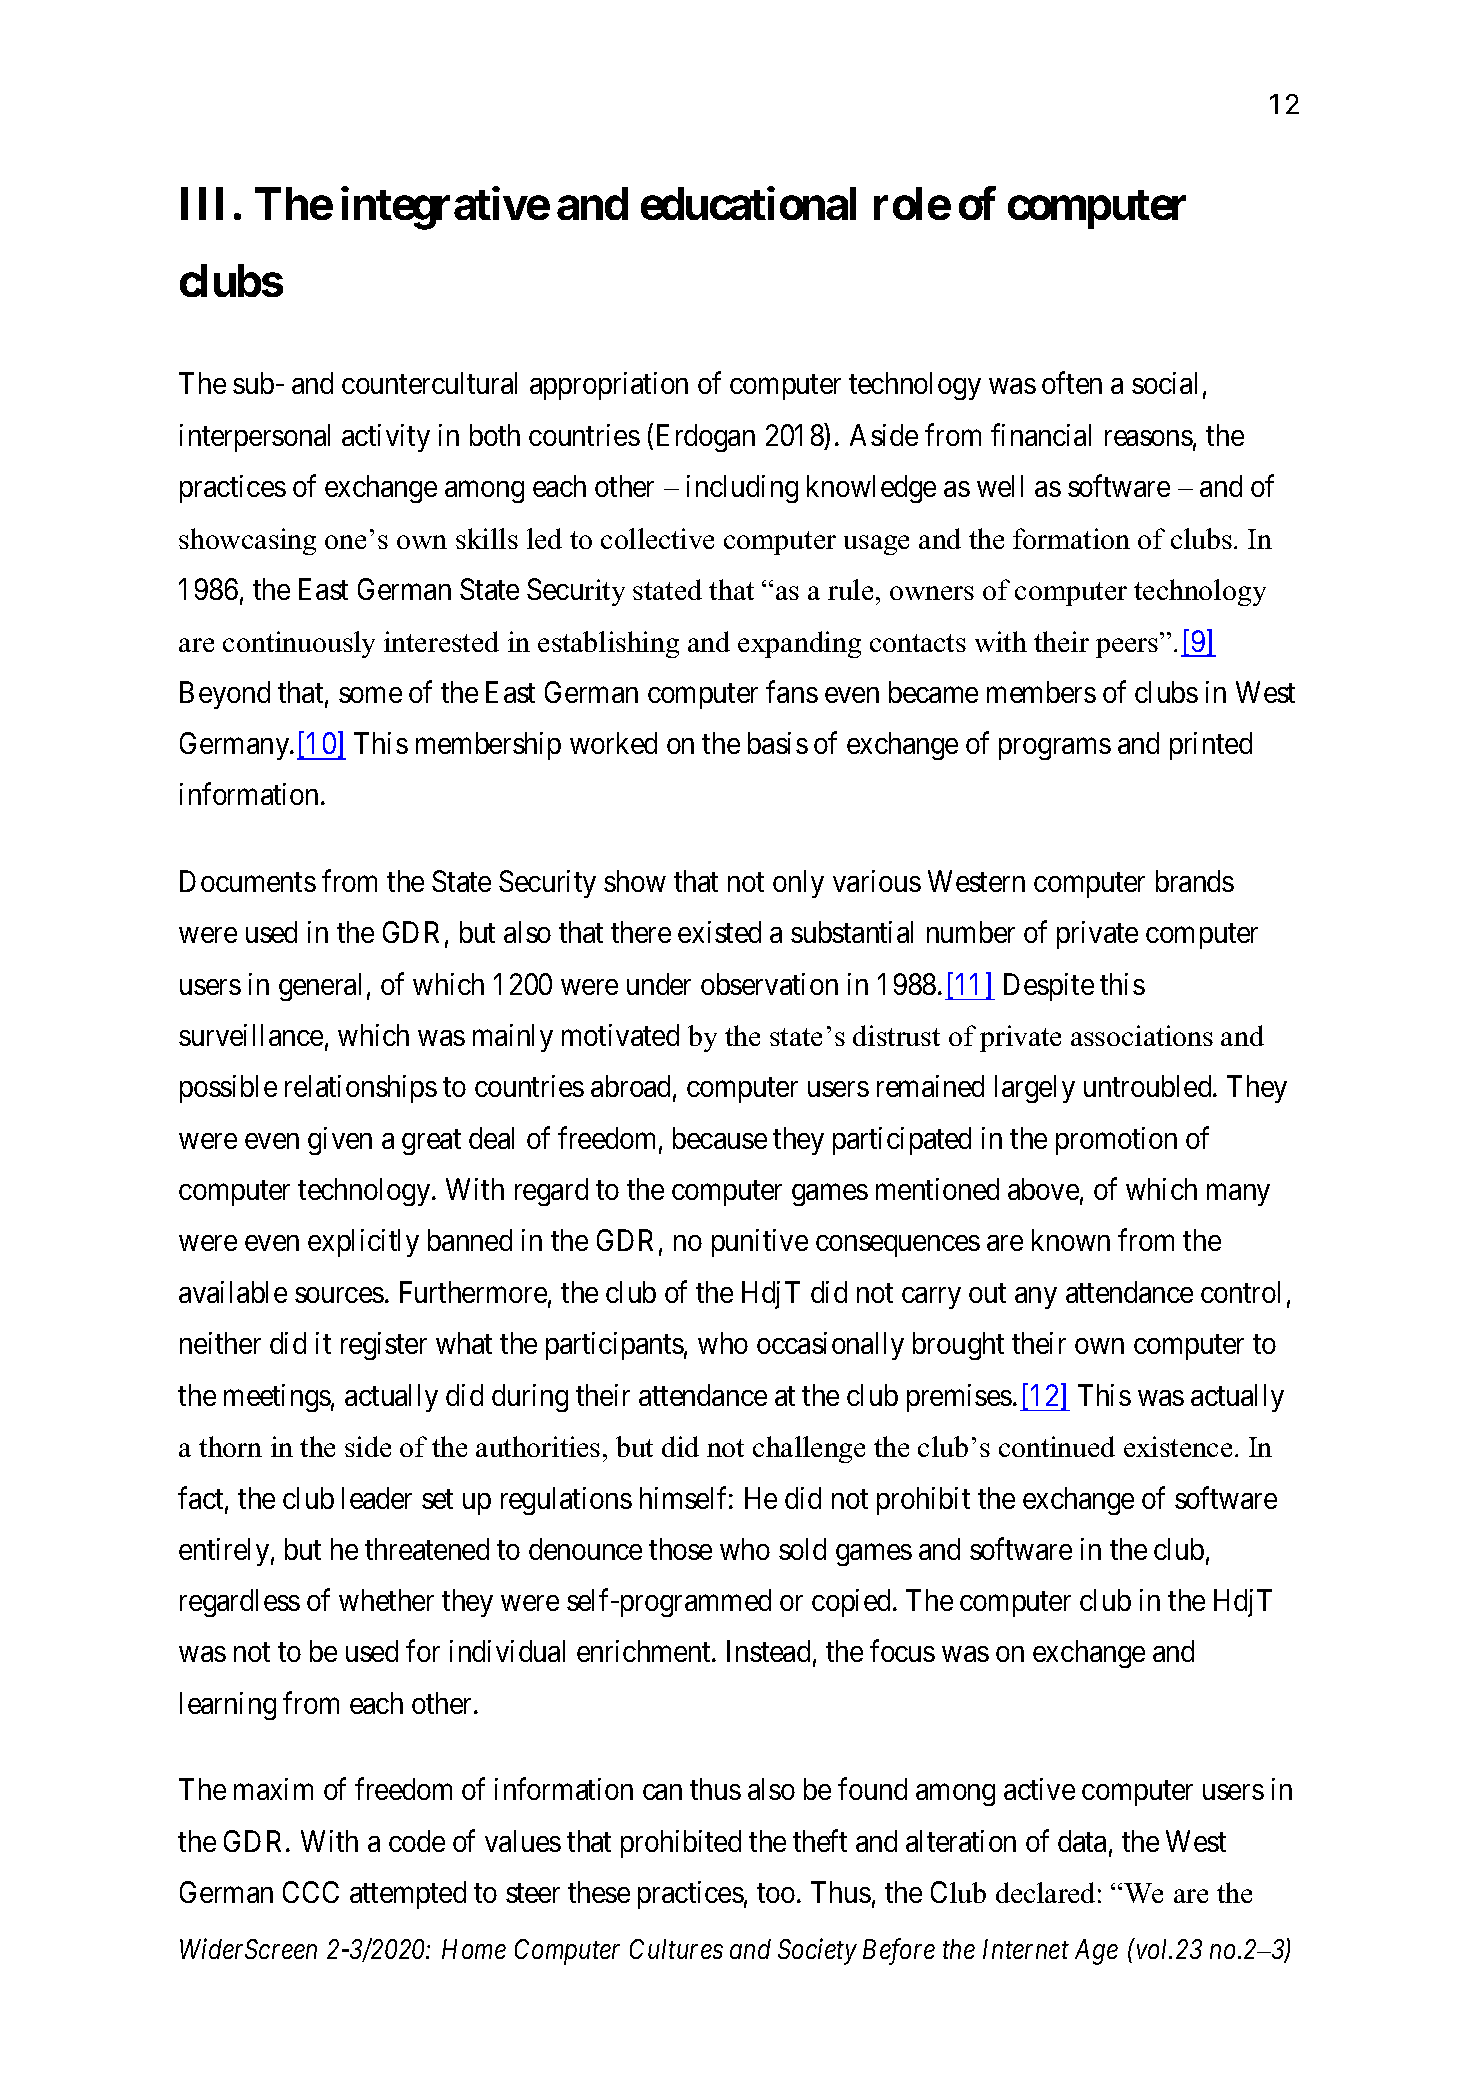  What do you see at coordinates (361, 1089) in the screenshot?
I see `relationships` at bounding box center [361, 1089].
